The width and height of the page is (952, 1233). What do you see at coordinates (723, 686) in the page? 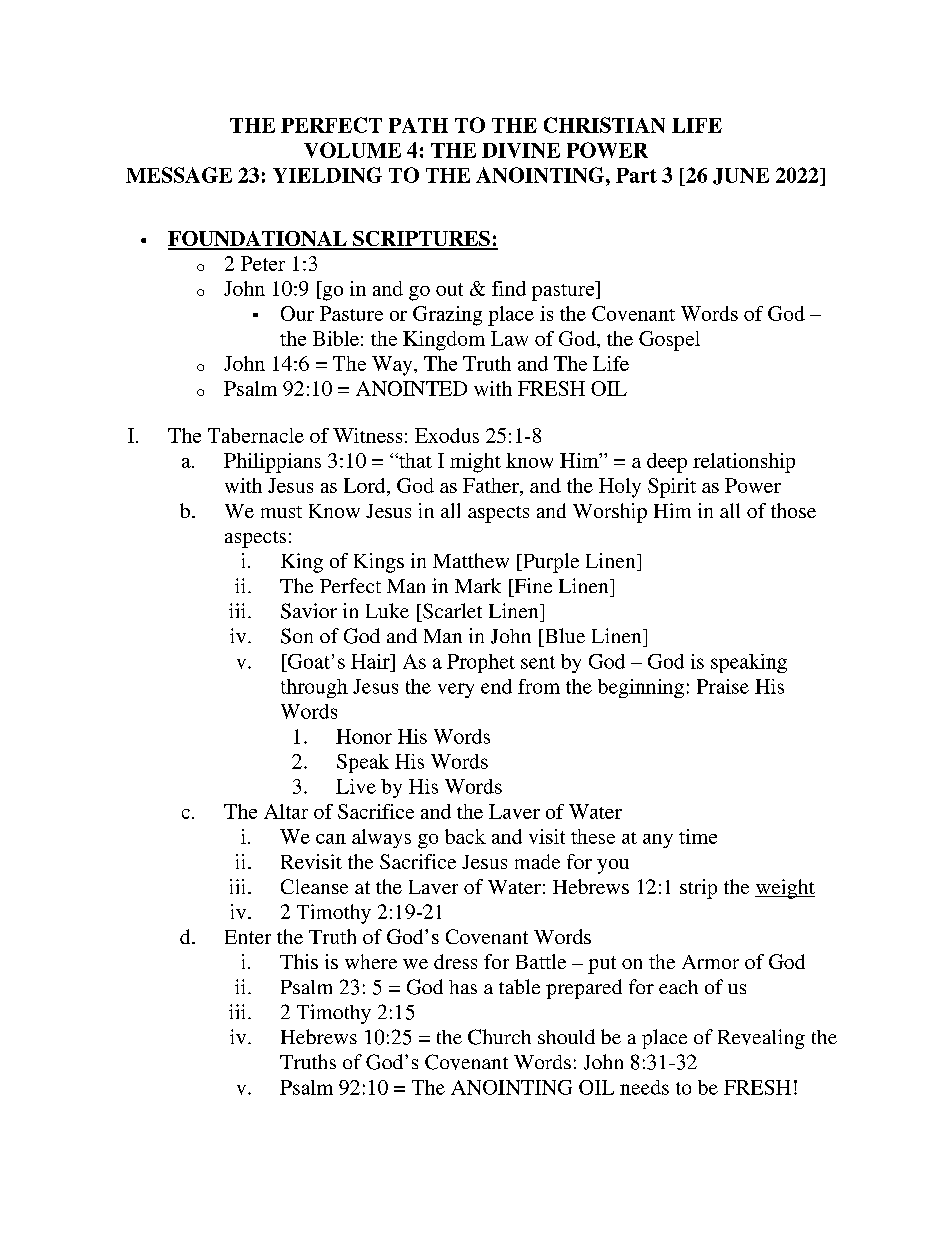
I see `Praise` at bounding box center [723, 686].
